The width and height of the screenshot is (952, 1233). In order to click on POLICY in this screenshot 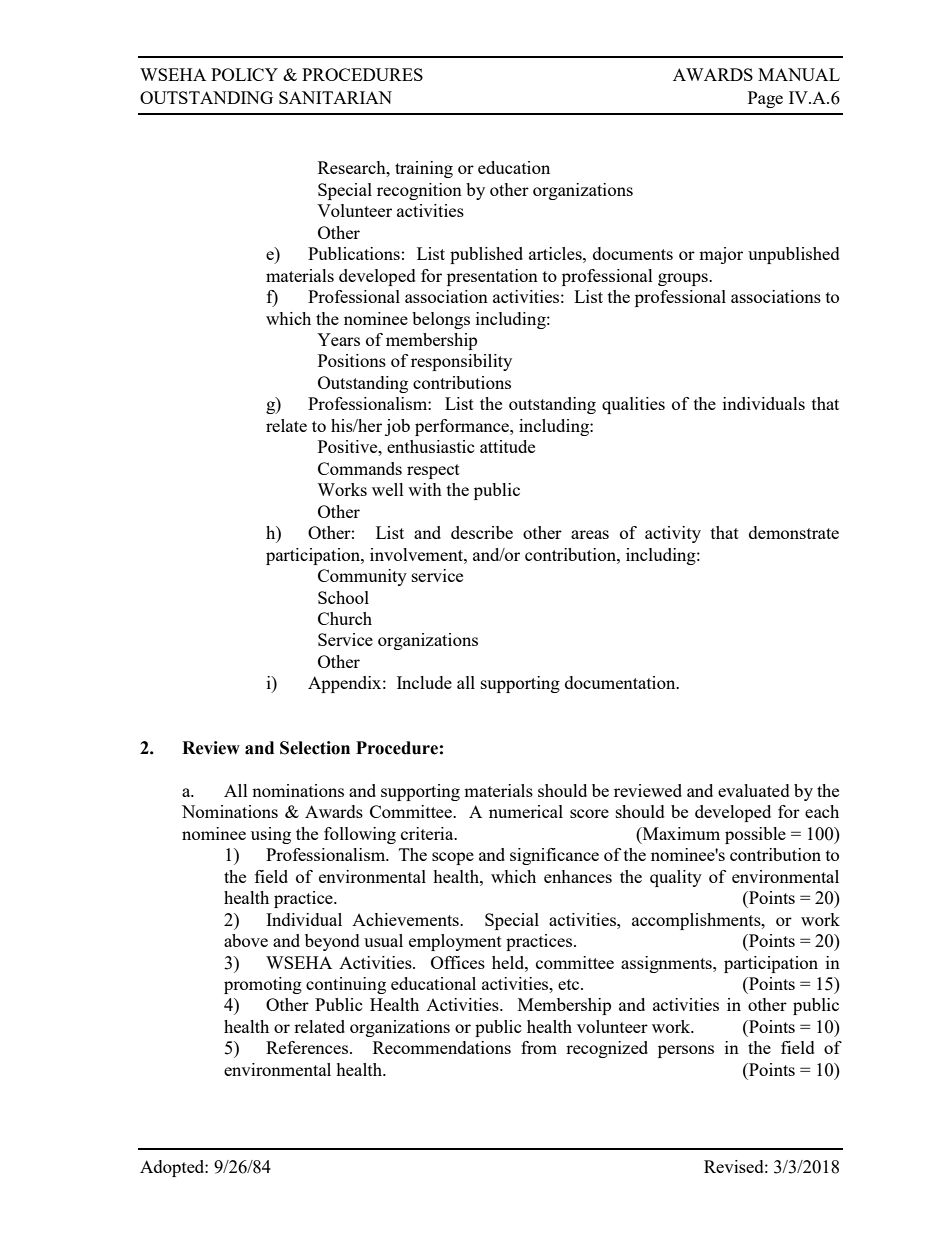, I will do `click(244, 74)`.
